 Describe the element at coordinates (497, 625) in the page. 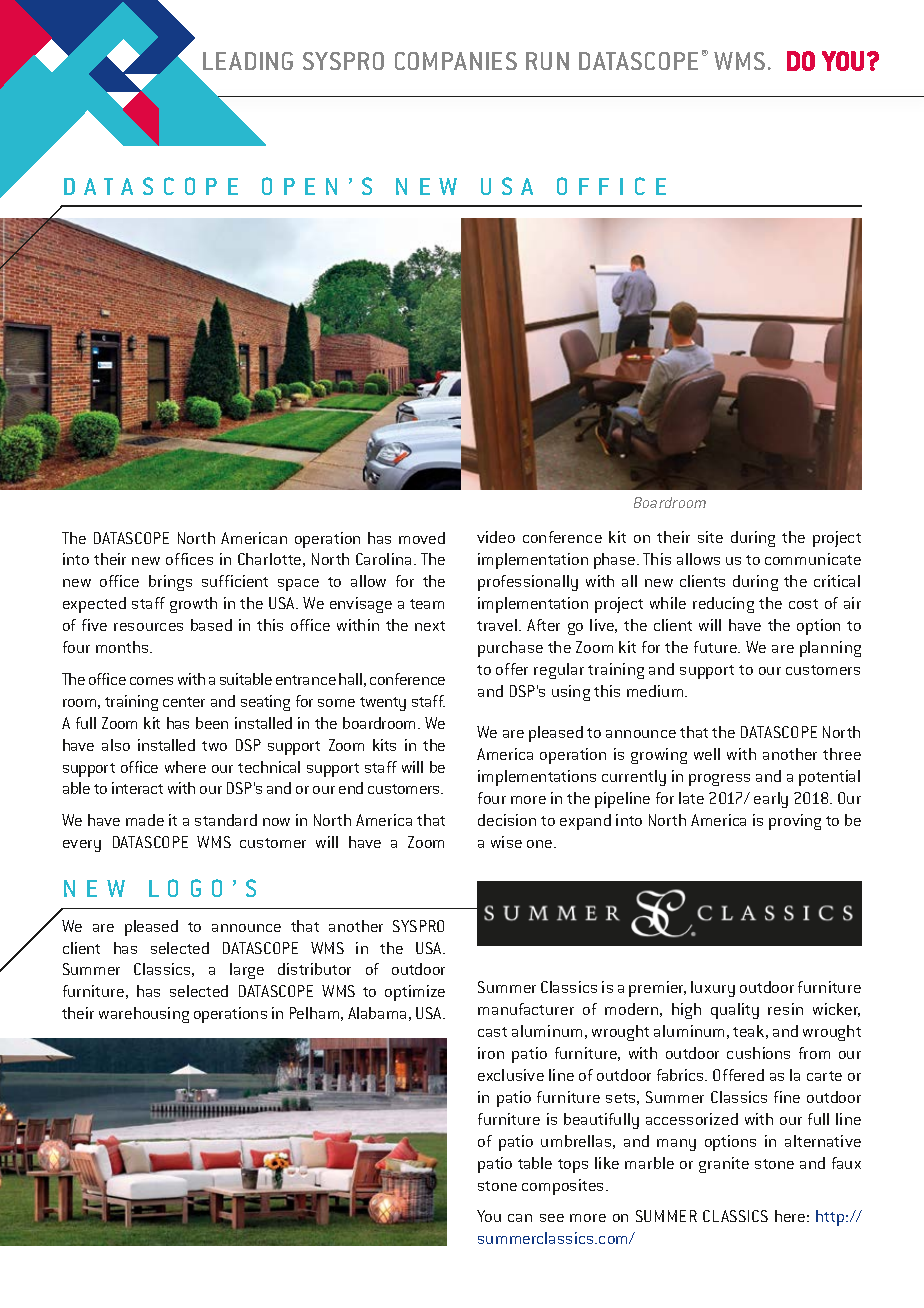

I see `travel` at that location.
